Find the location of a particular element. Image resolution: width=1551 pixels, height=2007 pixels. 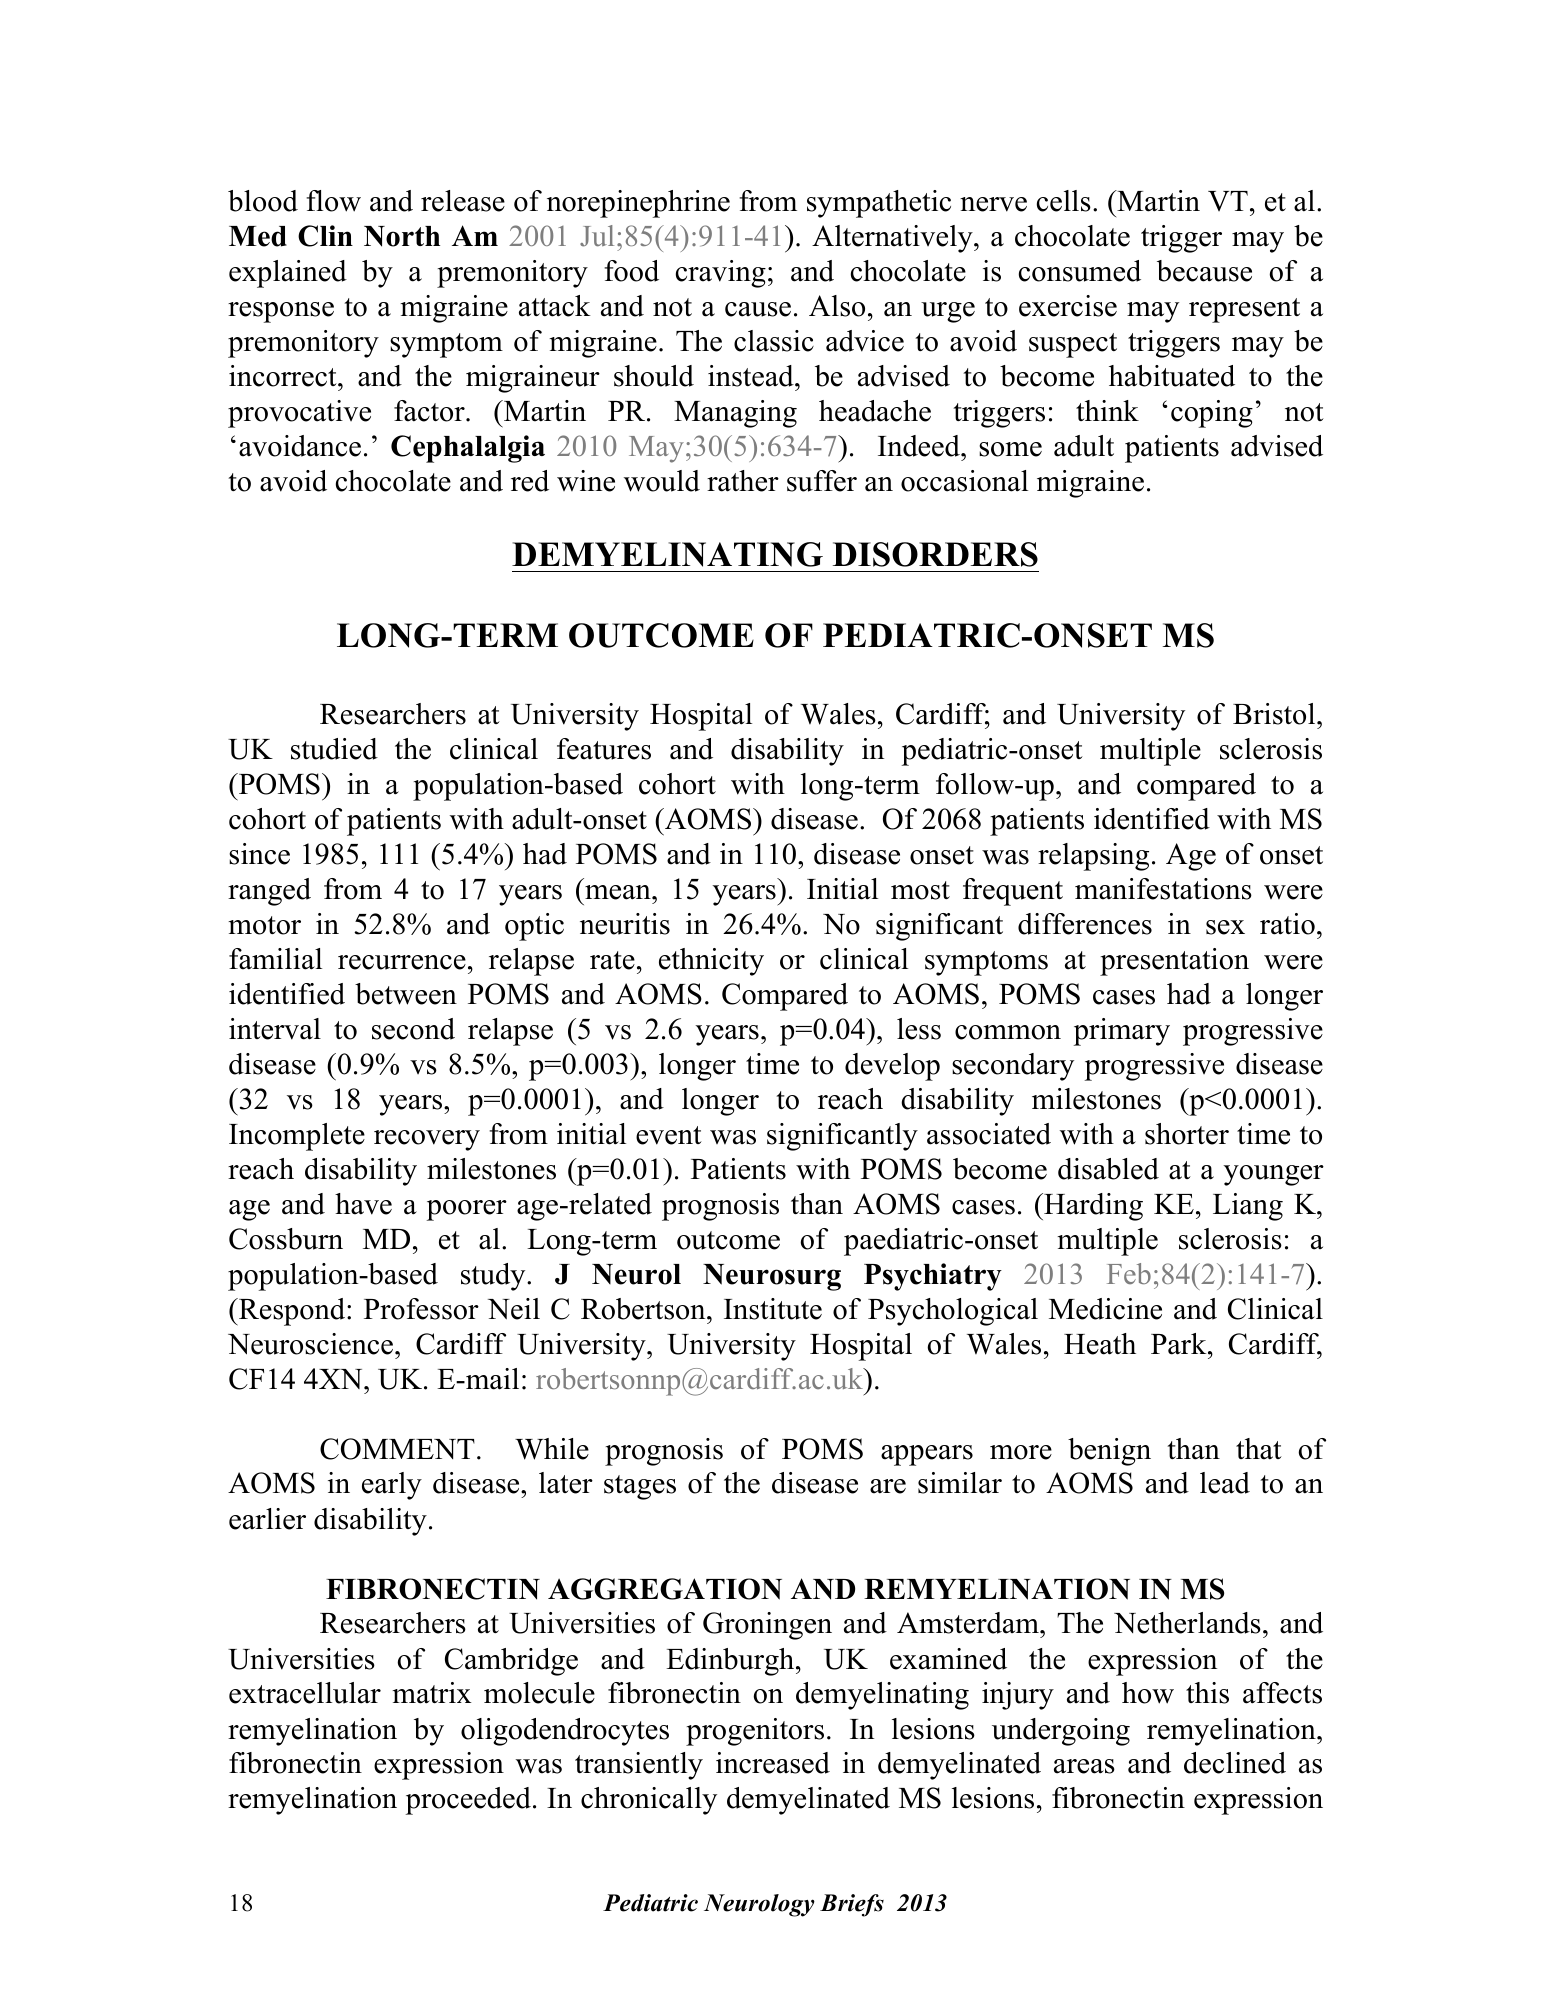

between is located at coordinates (406, 994).
